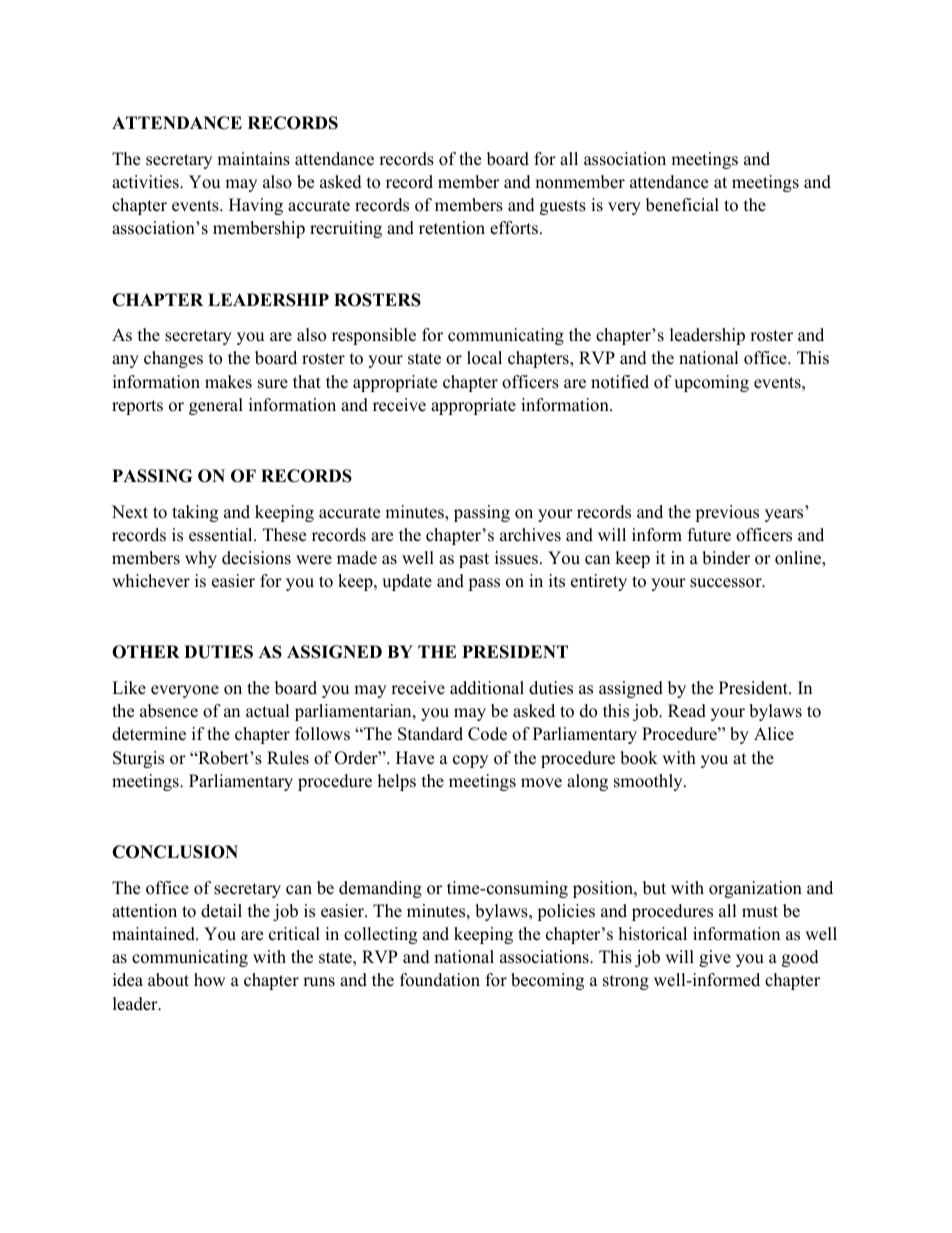 The height and width of the page is (1233, 952). What do you see at coordinates (687, 711) in the page?
I see `Read` at bounding box center [687, 711].
